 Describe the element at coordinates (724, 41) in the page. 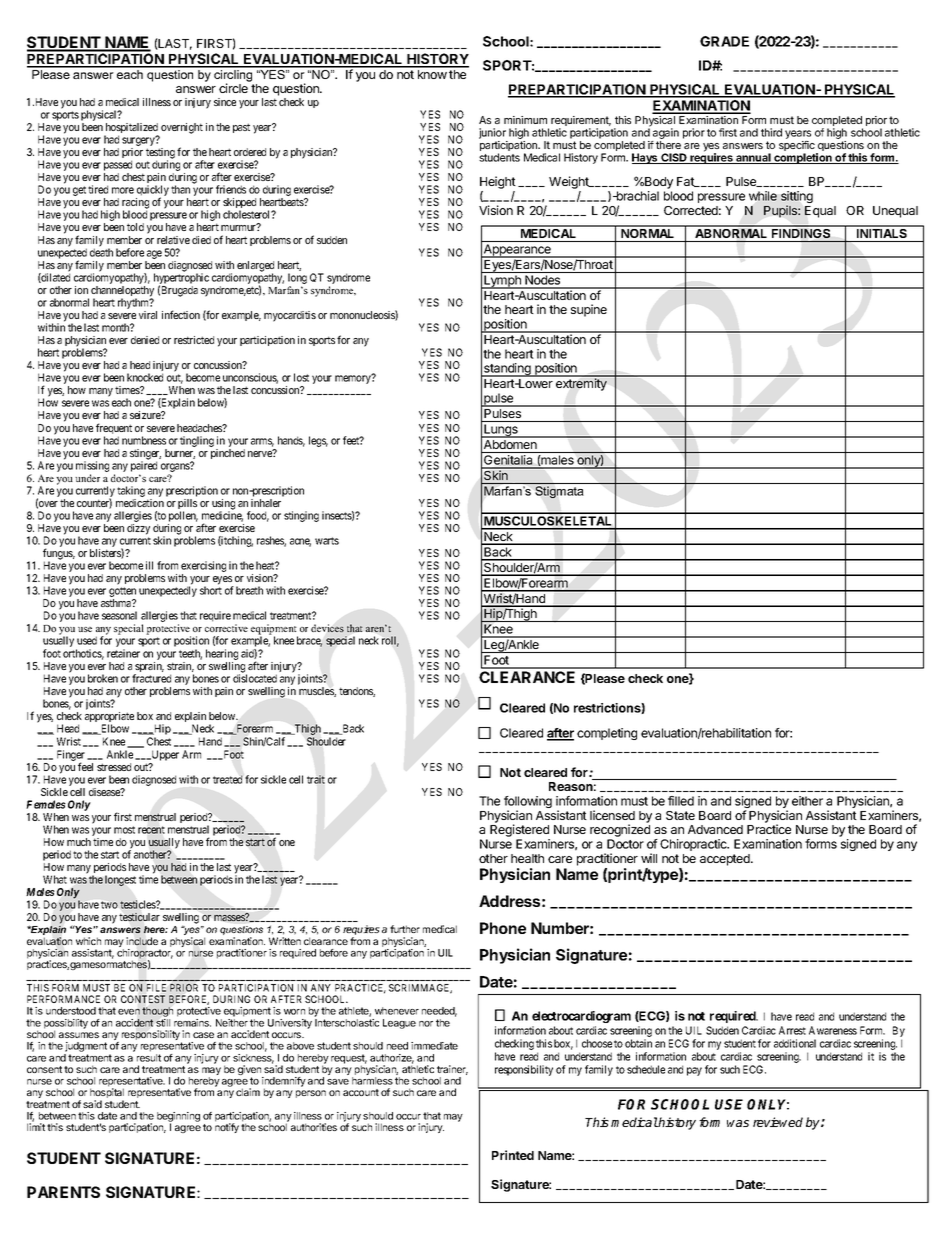

I see `GRADE` at that location.
